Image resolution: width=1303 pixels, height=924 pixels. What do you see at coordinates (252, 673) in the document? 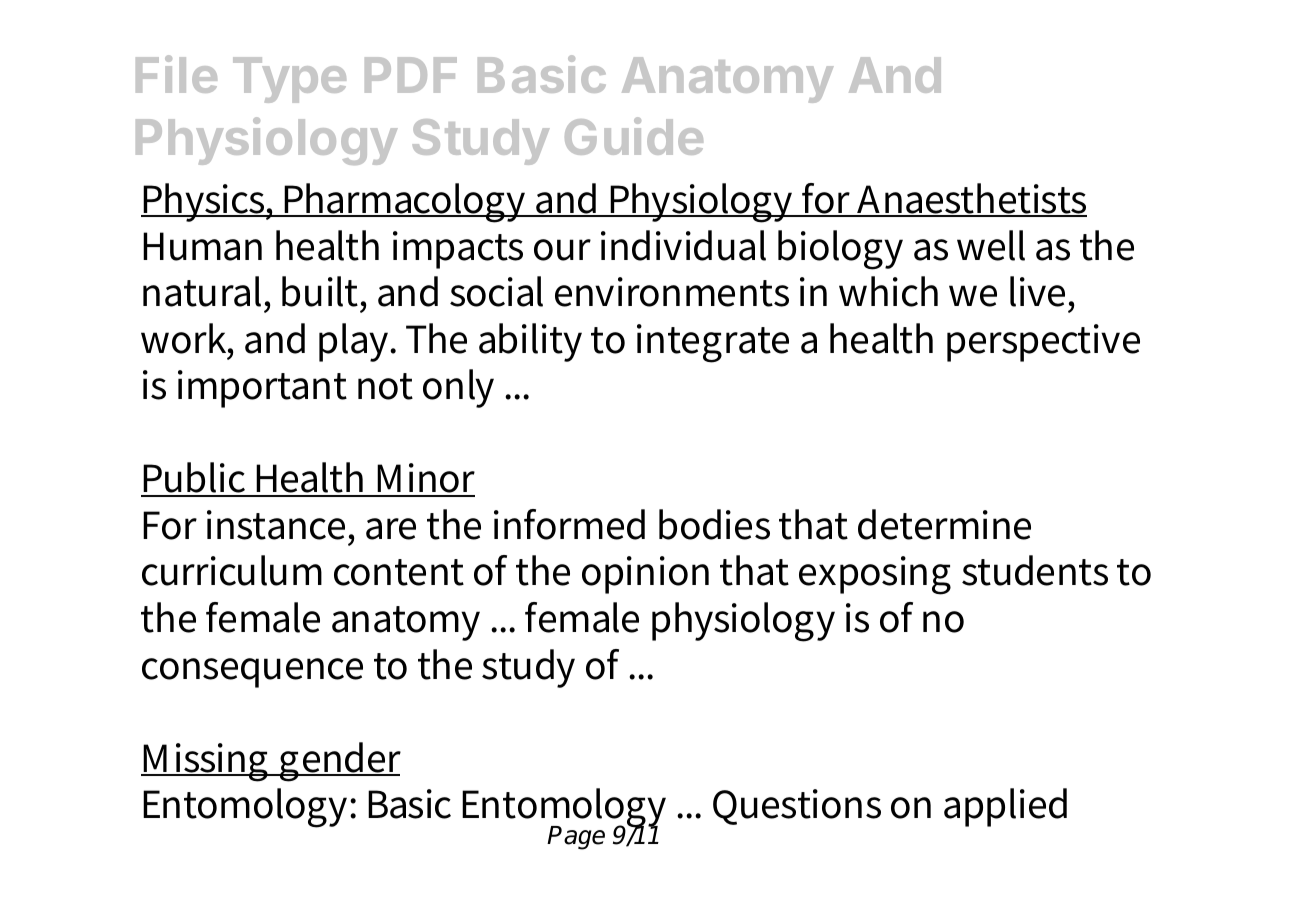
I see `consequence` at bounding box center [252, 673].
